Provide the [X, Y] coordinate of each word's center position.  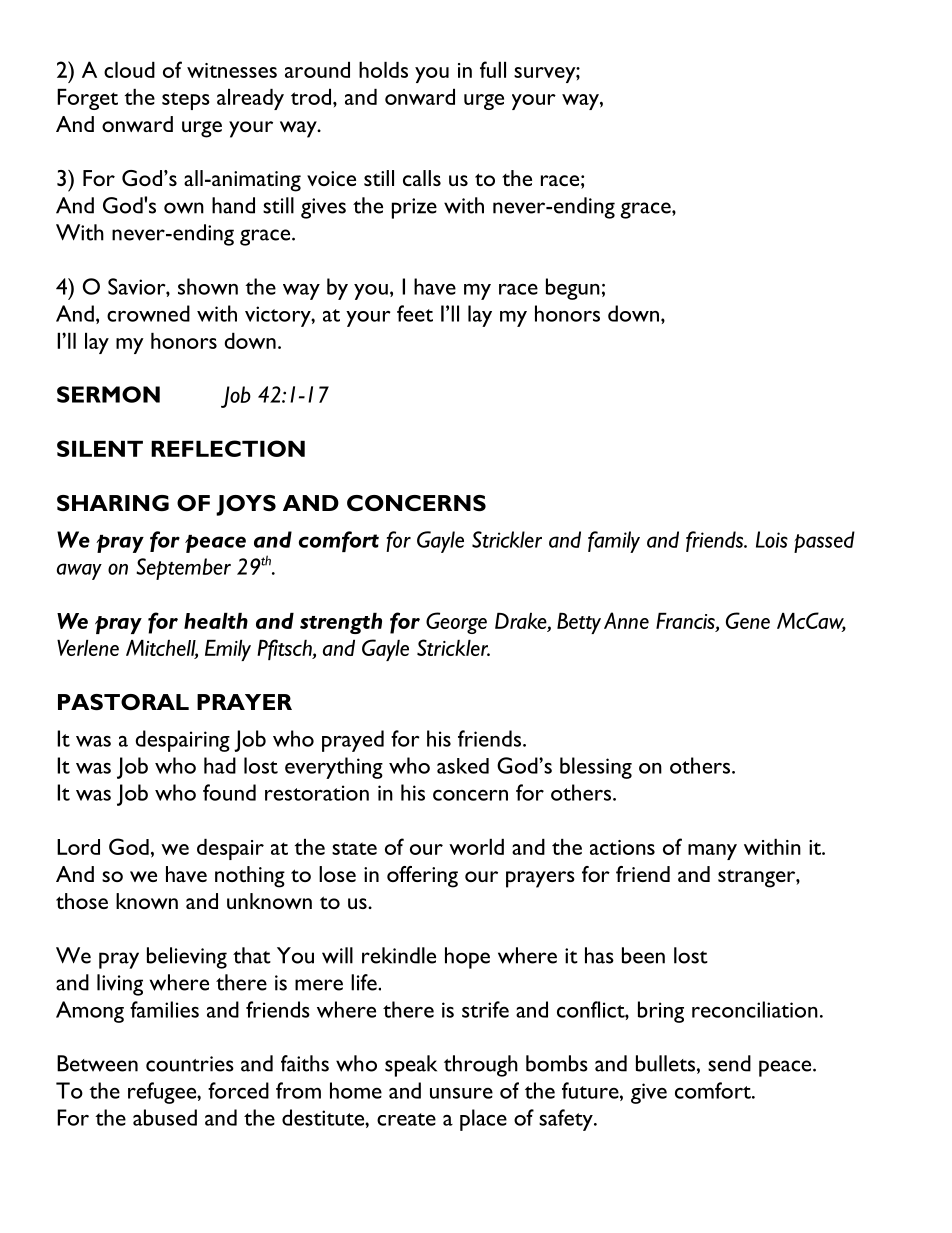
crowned [148, 313]
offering [422, 877]
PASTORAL [123, 702]
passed [824, 542]
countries [190, 1064]
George [456, 623]
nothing [250, 877]
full [493, 69]
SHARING [113, 503]
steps [186, 101]
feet [415, 313]
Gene [748, 620]
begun [573, 289]
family [614, 542]
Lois [772, 539]
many [712, 852]
